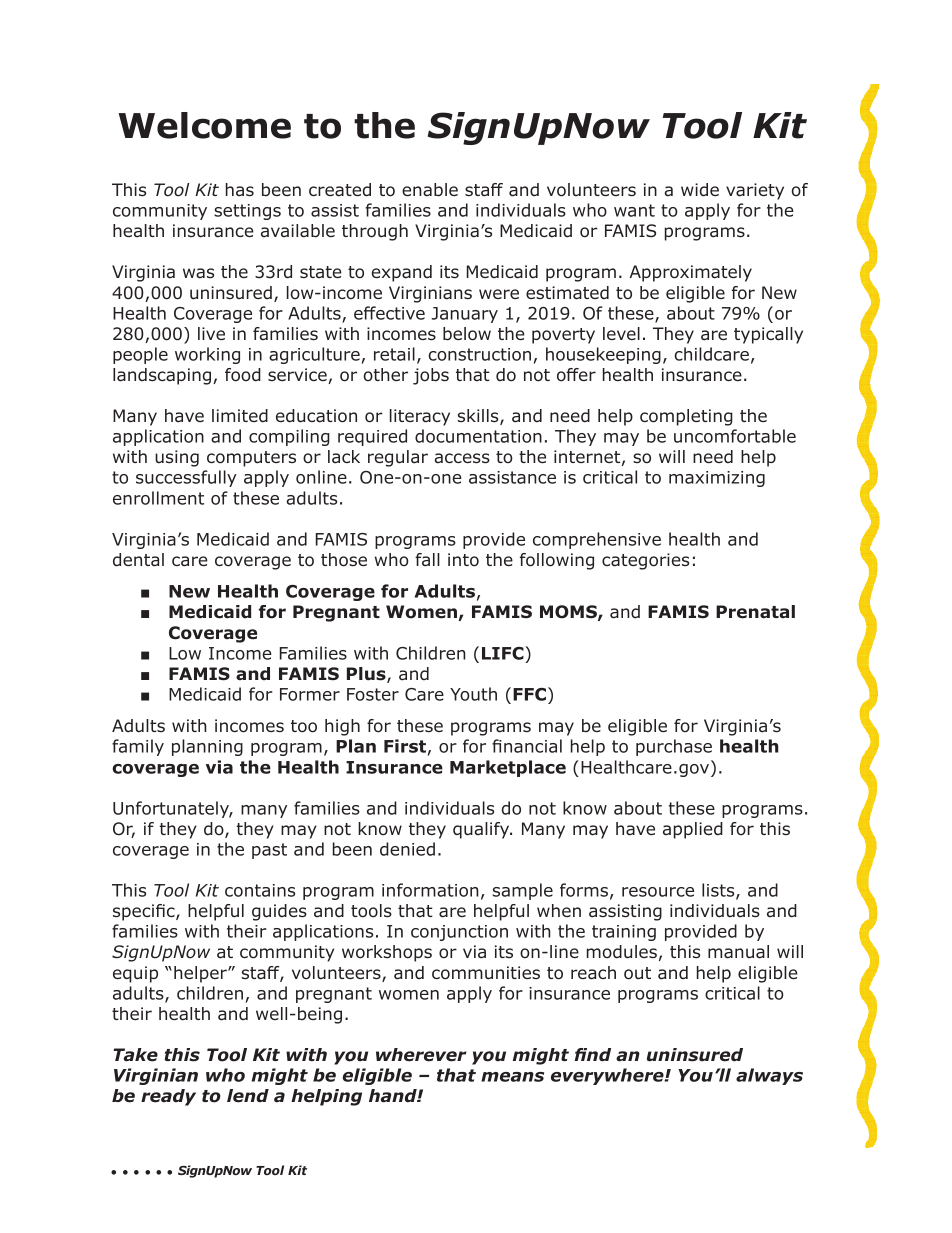 This screenshot has width=952, height=1233. Describe the element at coordinates (204, 125) in the screenshot. I see `Welcome` at that location.
